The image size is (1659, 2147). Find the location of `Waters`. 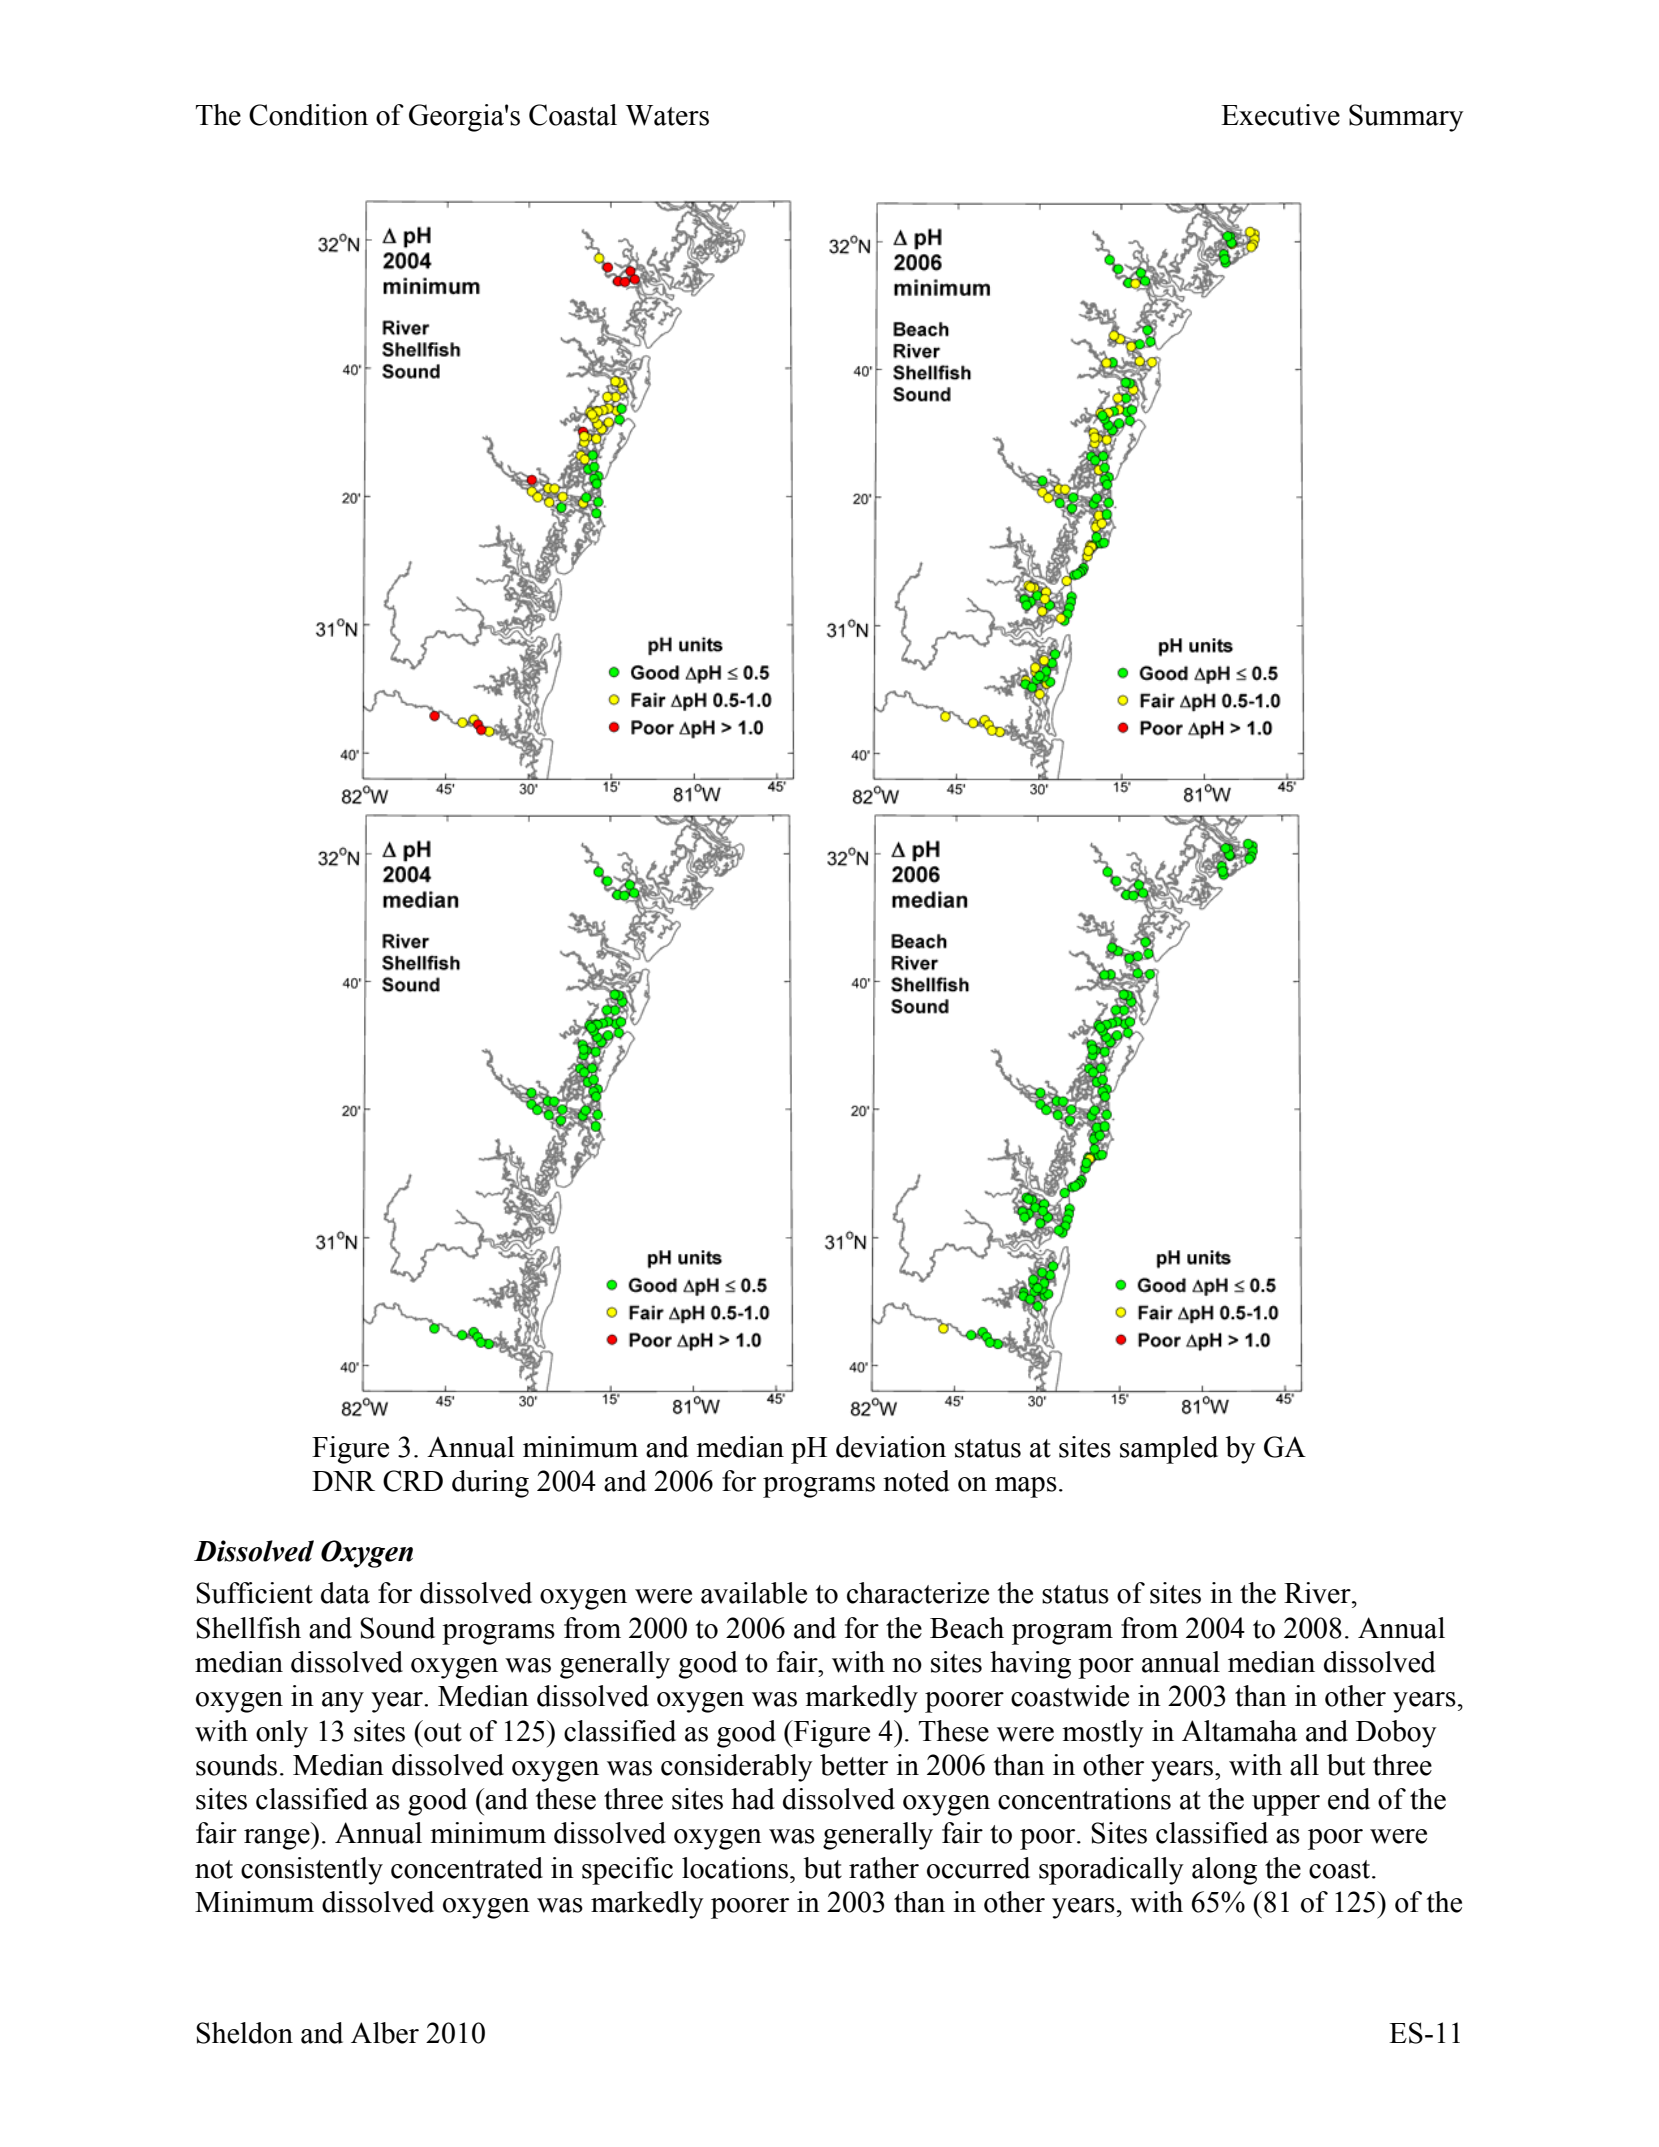

Waters is located at coordinates (667, 115).
